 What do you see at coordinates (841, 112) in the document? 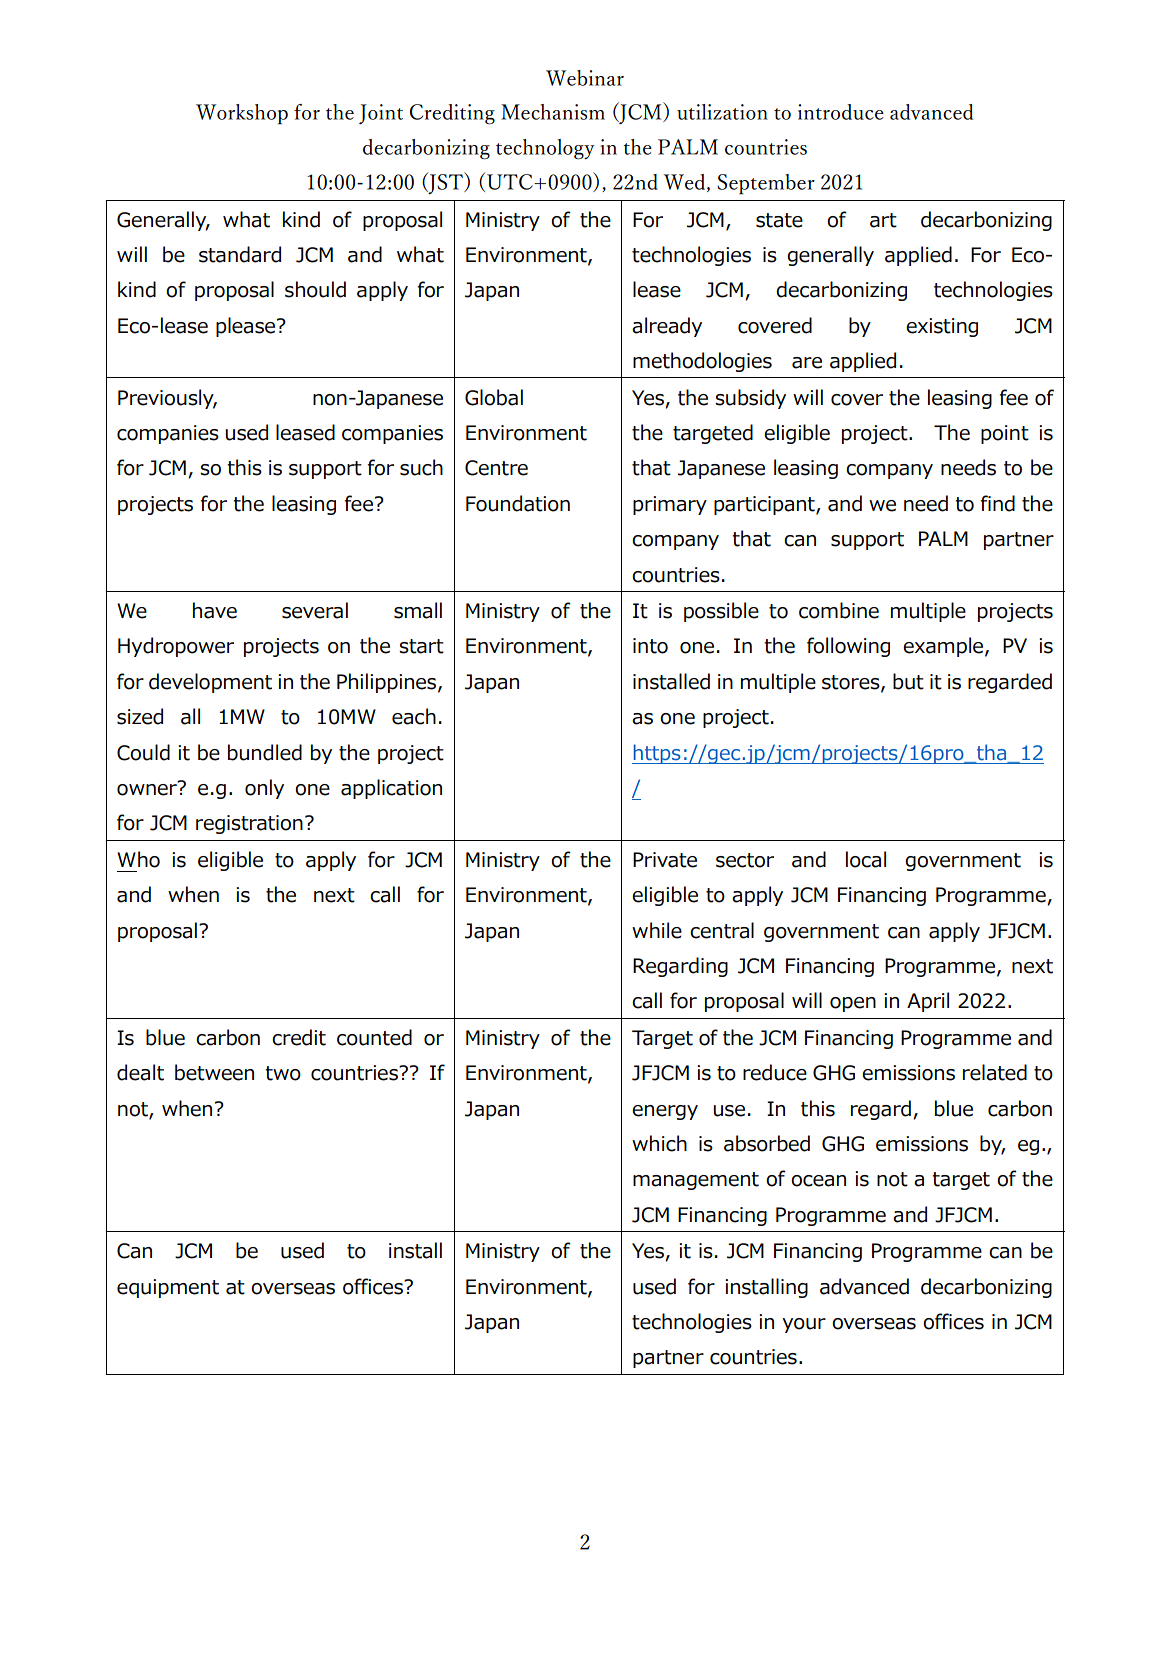
I see `introduce` at bounding box center [841, 112].
